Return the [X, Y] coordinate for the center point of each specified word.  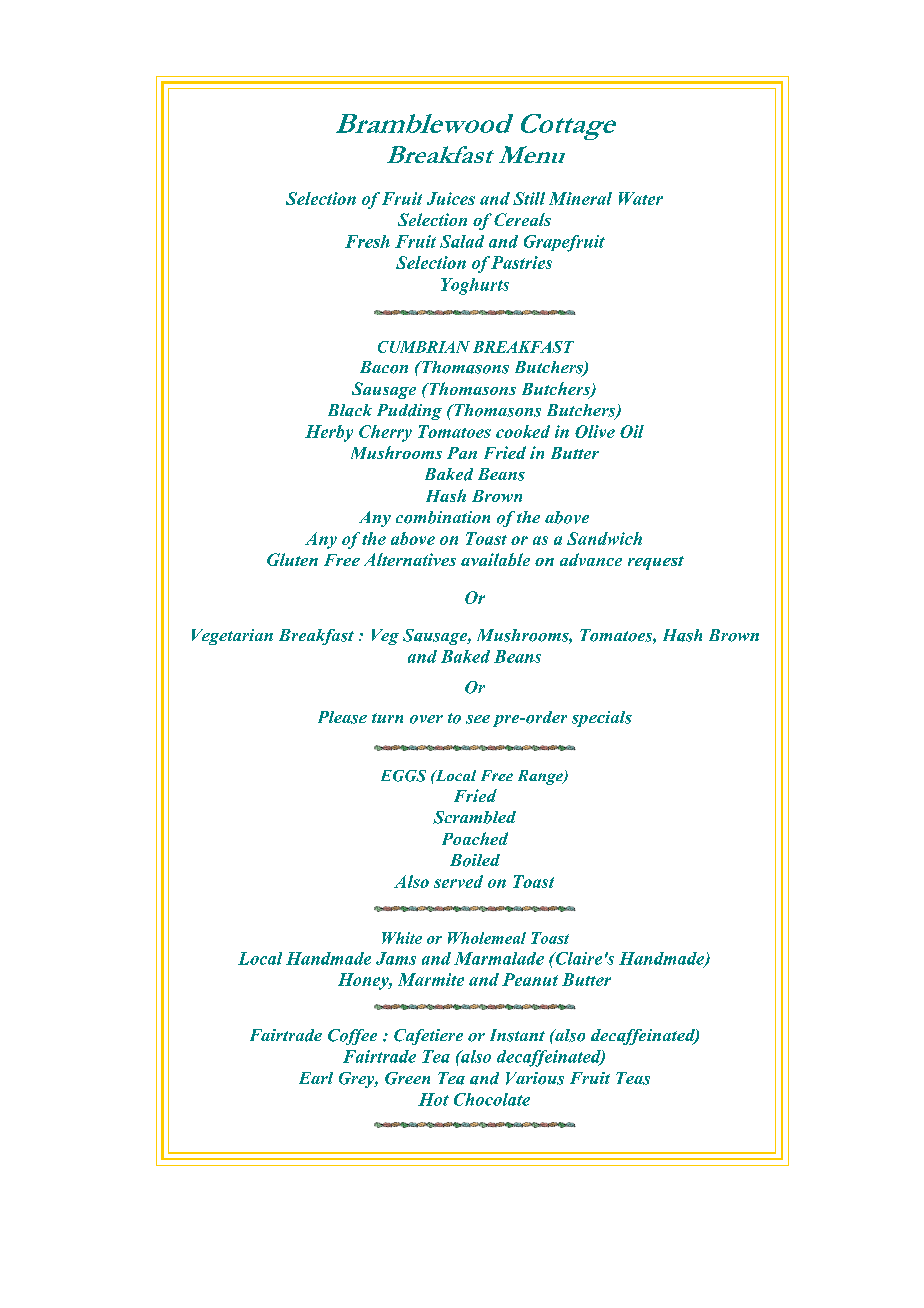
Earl [316, 1078]
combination [443, 517]
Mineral [580, 198]
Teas [633, 1078]
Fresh [367, 241]
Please [342, 717]
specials [602, 719]
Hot [433, 1099]
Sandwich [604, 538]
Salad [462, 241]
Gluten [292, 559]
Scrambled [474, 817]
